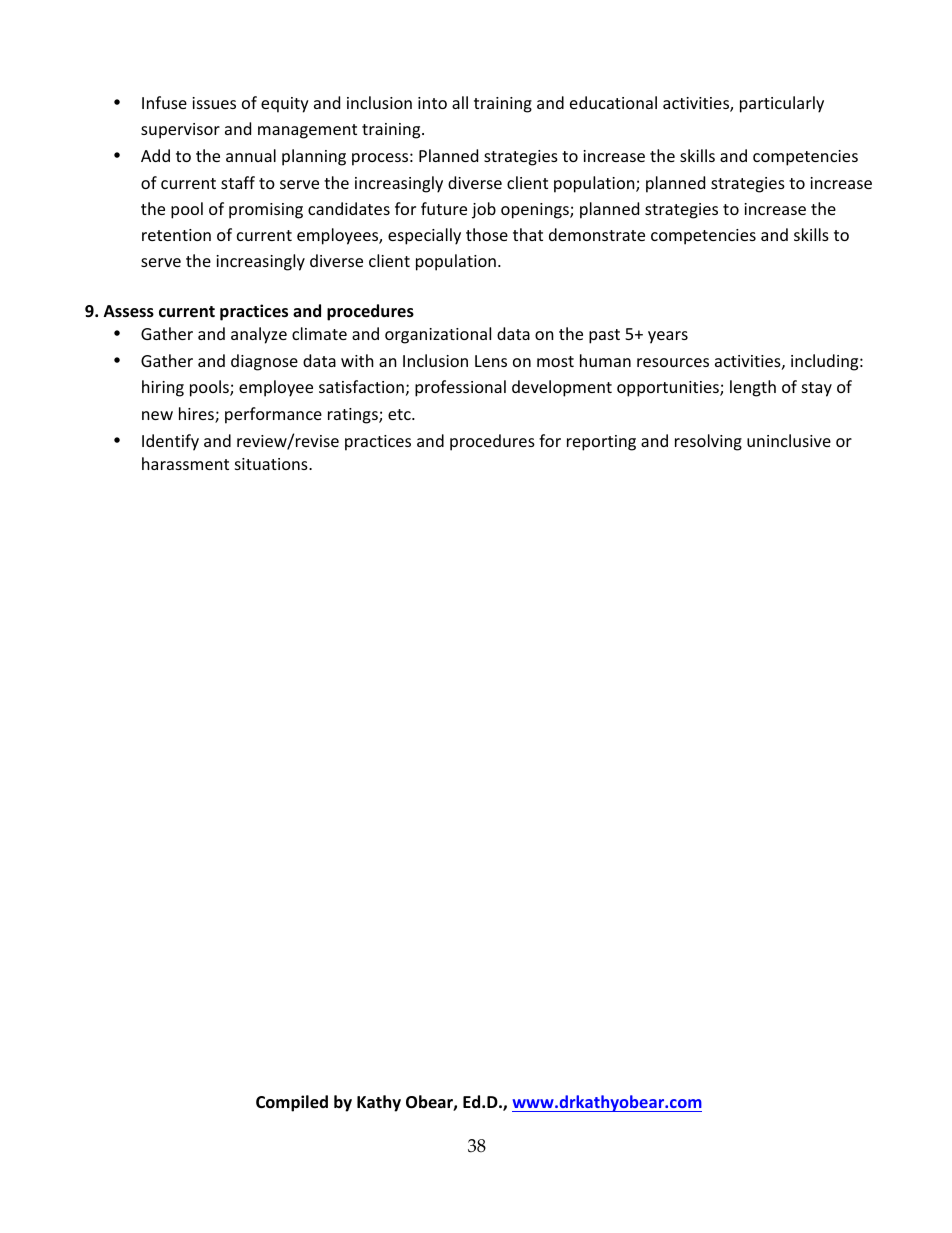 This screenshot has width=952, height=1233. I want to click on Compiled, so click(292, 1103).
